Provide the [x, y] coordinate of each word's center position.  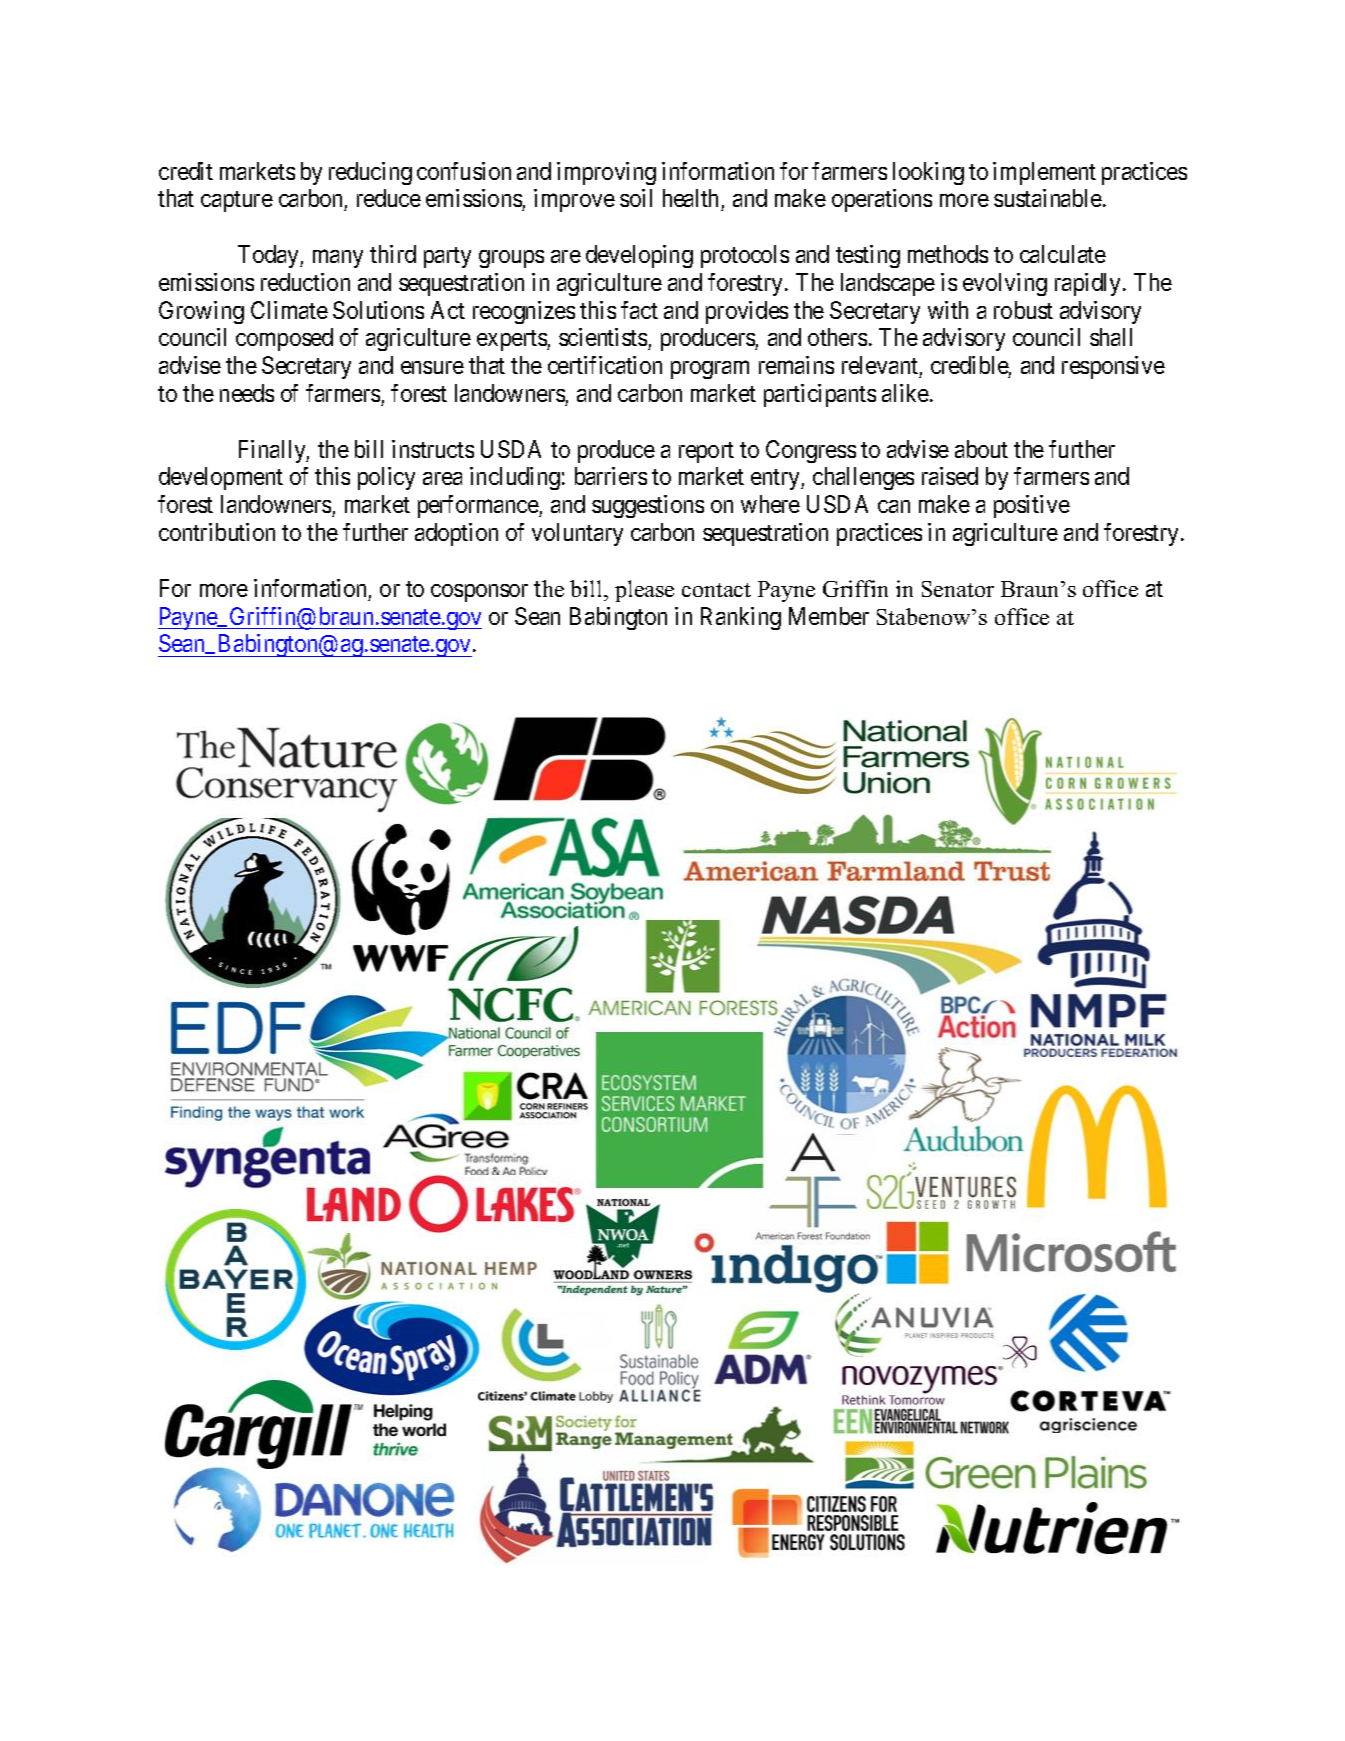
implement [1044, 173]
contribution [217, 532]
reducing [370, 173]
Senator [958, 589]
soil [636, 198]
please [644, 591]
